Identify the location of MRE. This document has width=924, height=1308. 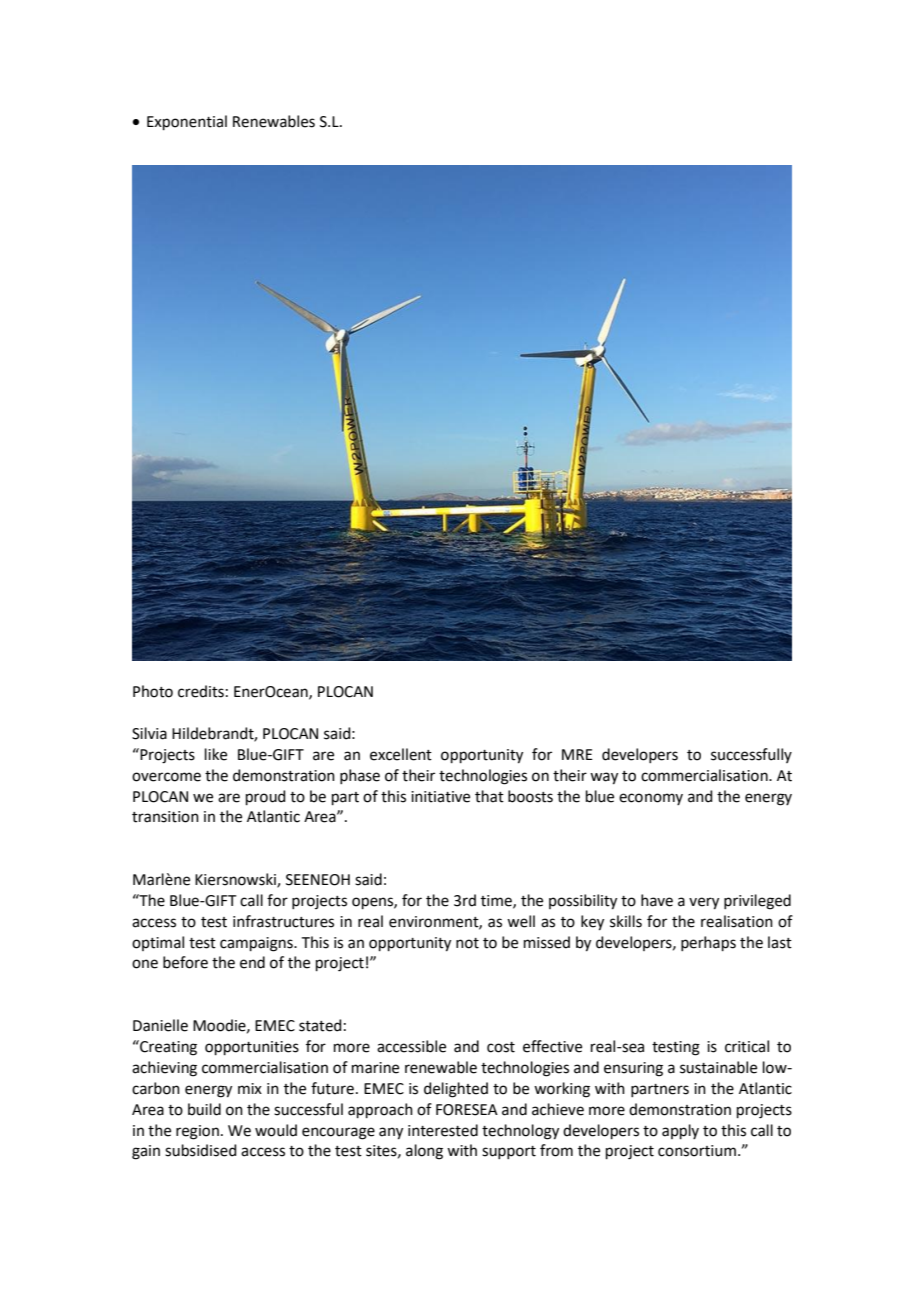
(577, 754).
